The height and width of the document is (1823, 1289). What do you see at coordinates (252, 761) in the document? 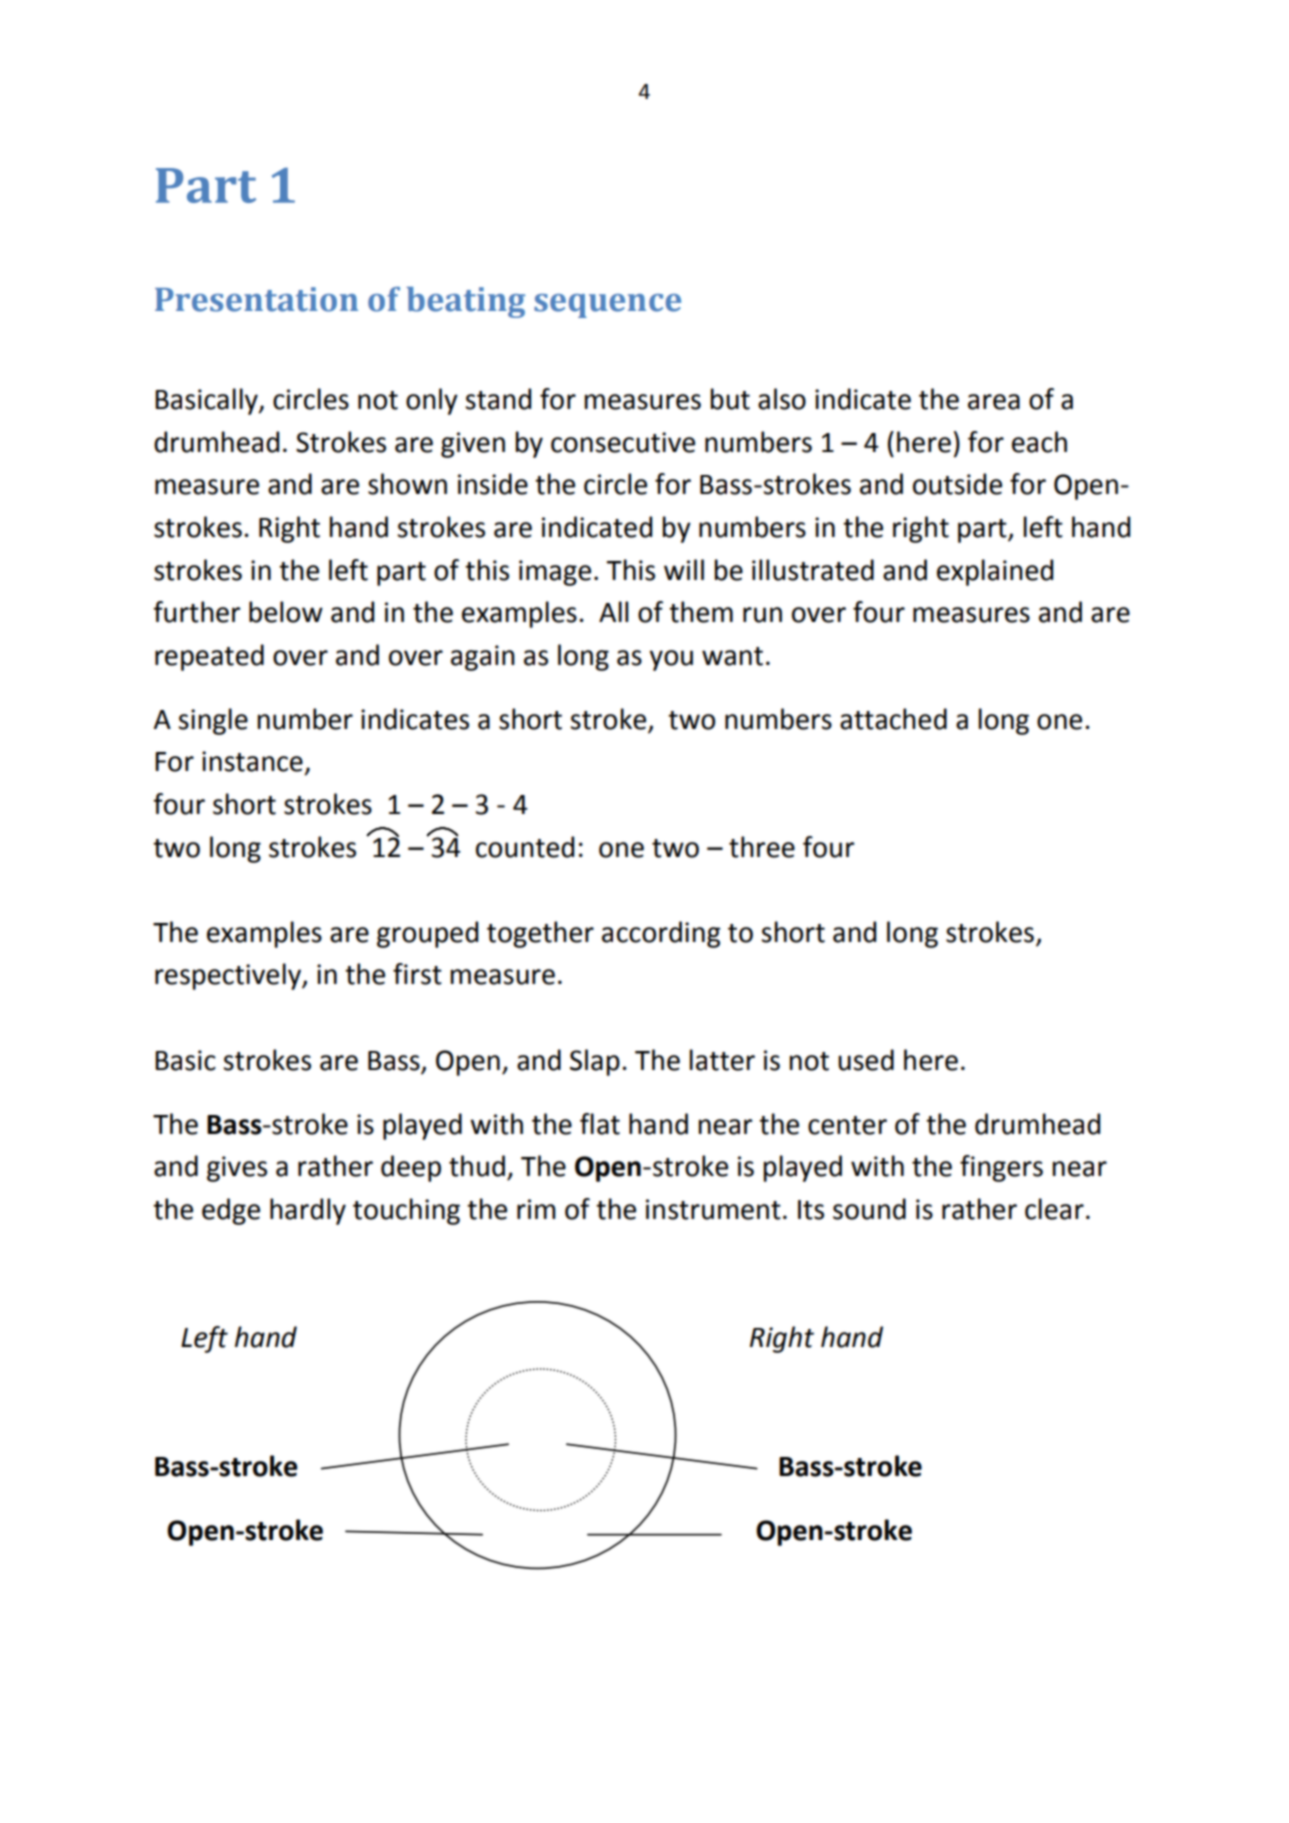
I see `instance` at bounding box center [252, 761].
